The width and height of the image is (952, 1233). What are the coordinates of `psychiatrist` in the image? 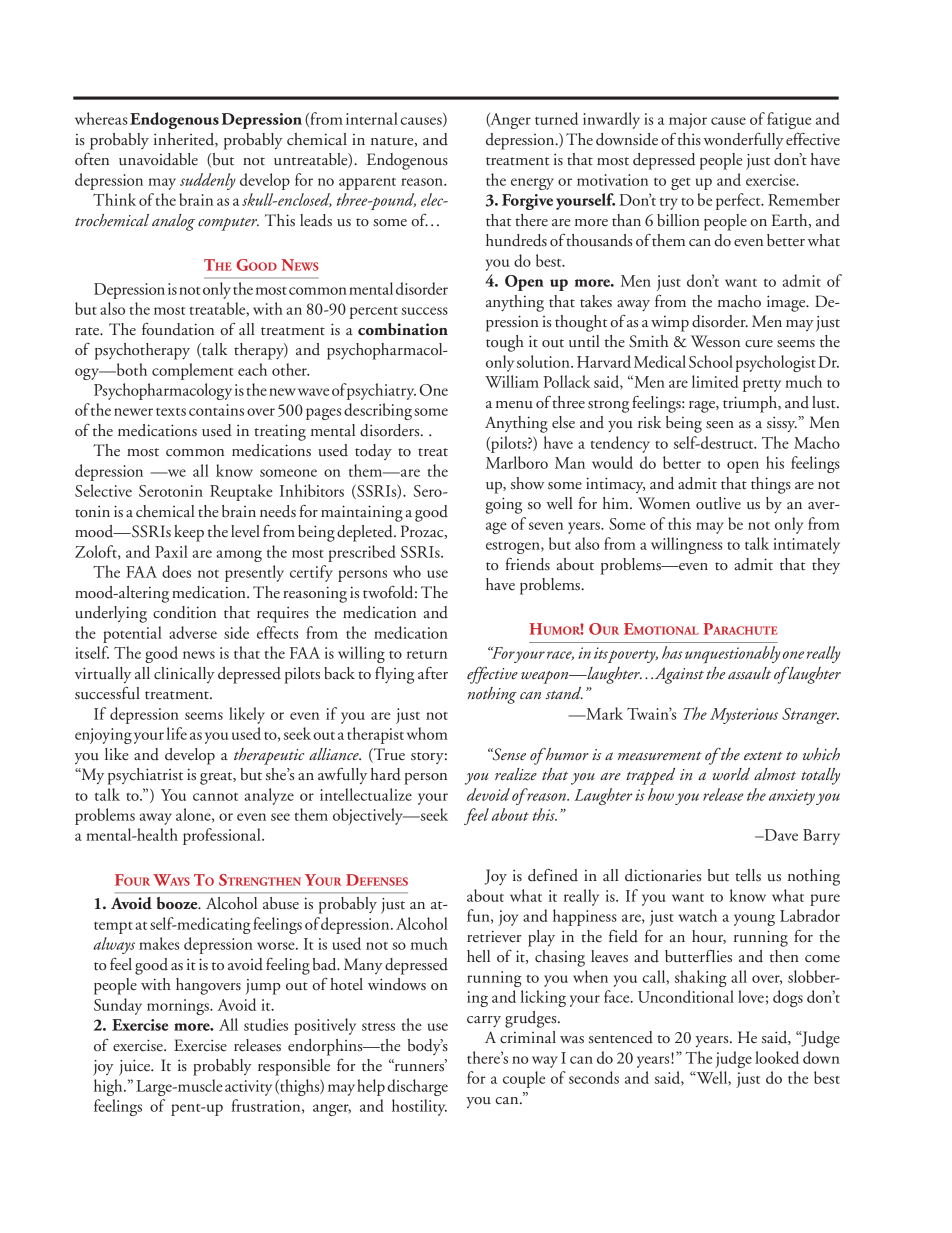 It's located at (145, 776).
